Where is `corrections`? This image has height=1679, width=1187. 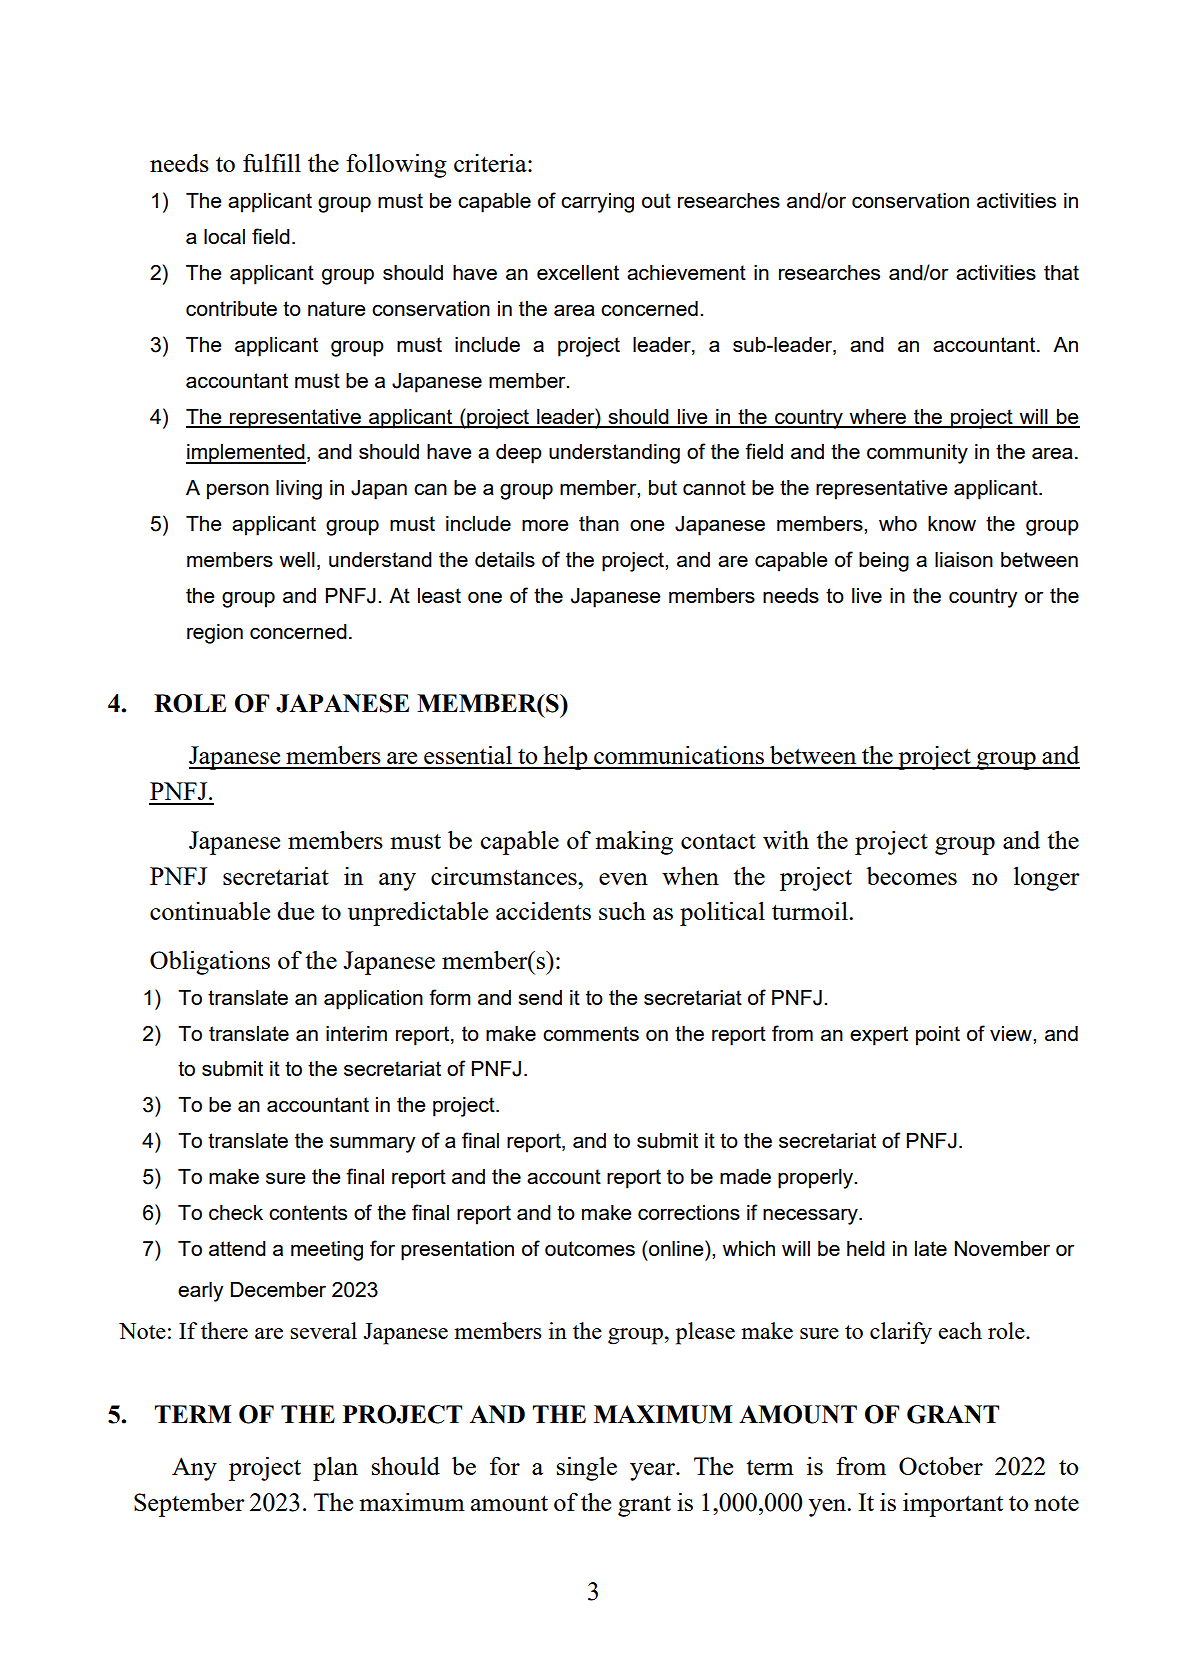 corrections is located at coordinates (689, 1212).
